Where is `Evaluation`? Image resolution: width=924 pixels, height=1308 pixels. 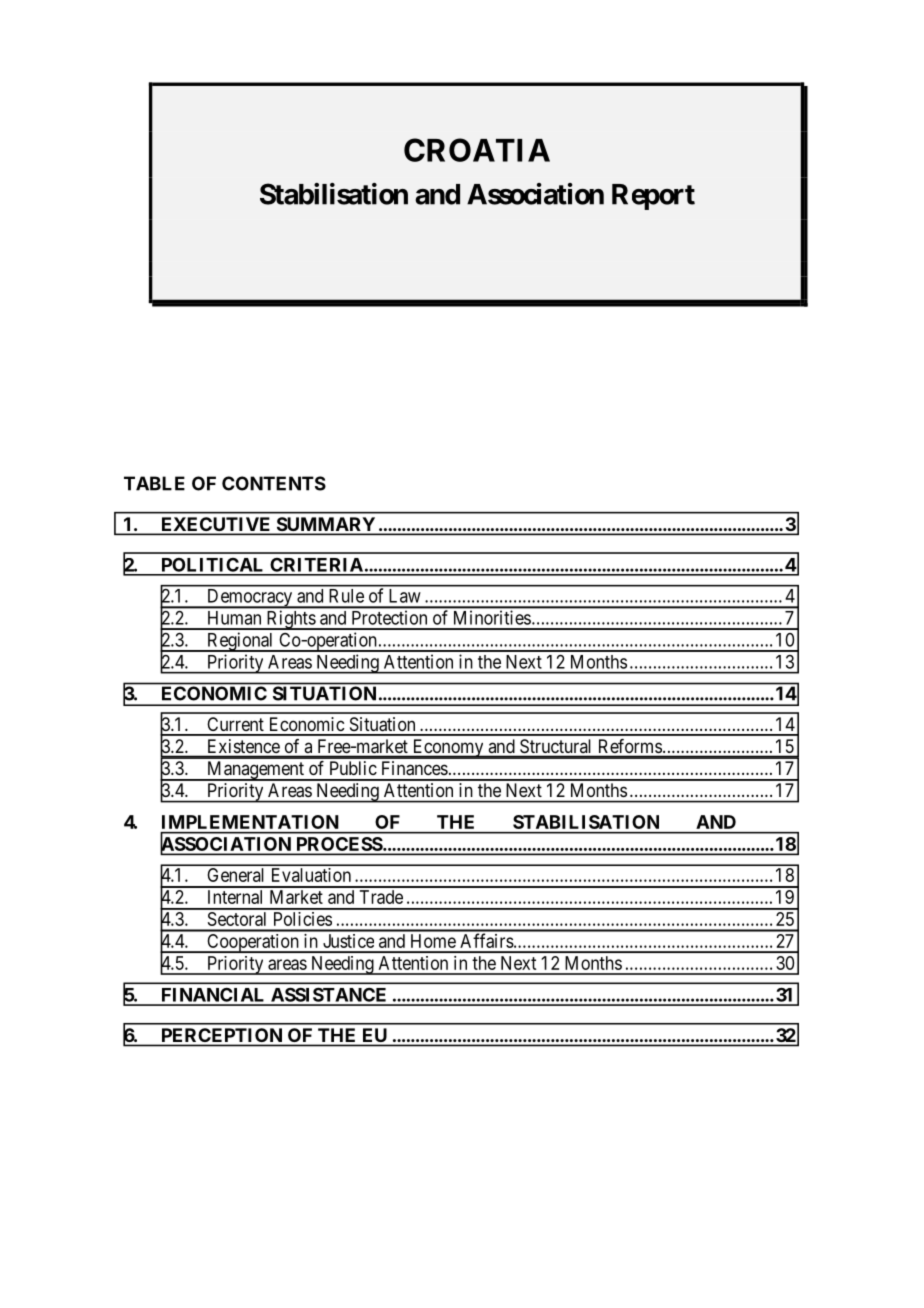 Evaluation is located at coordinates (311, 875).
